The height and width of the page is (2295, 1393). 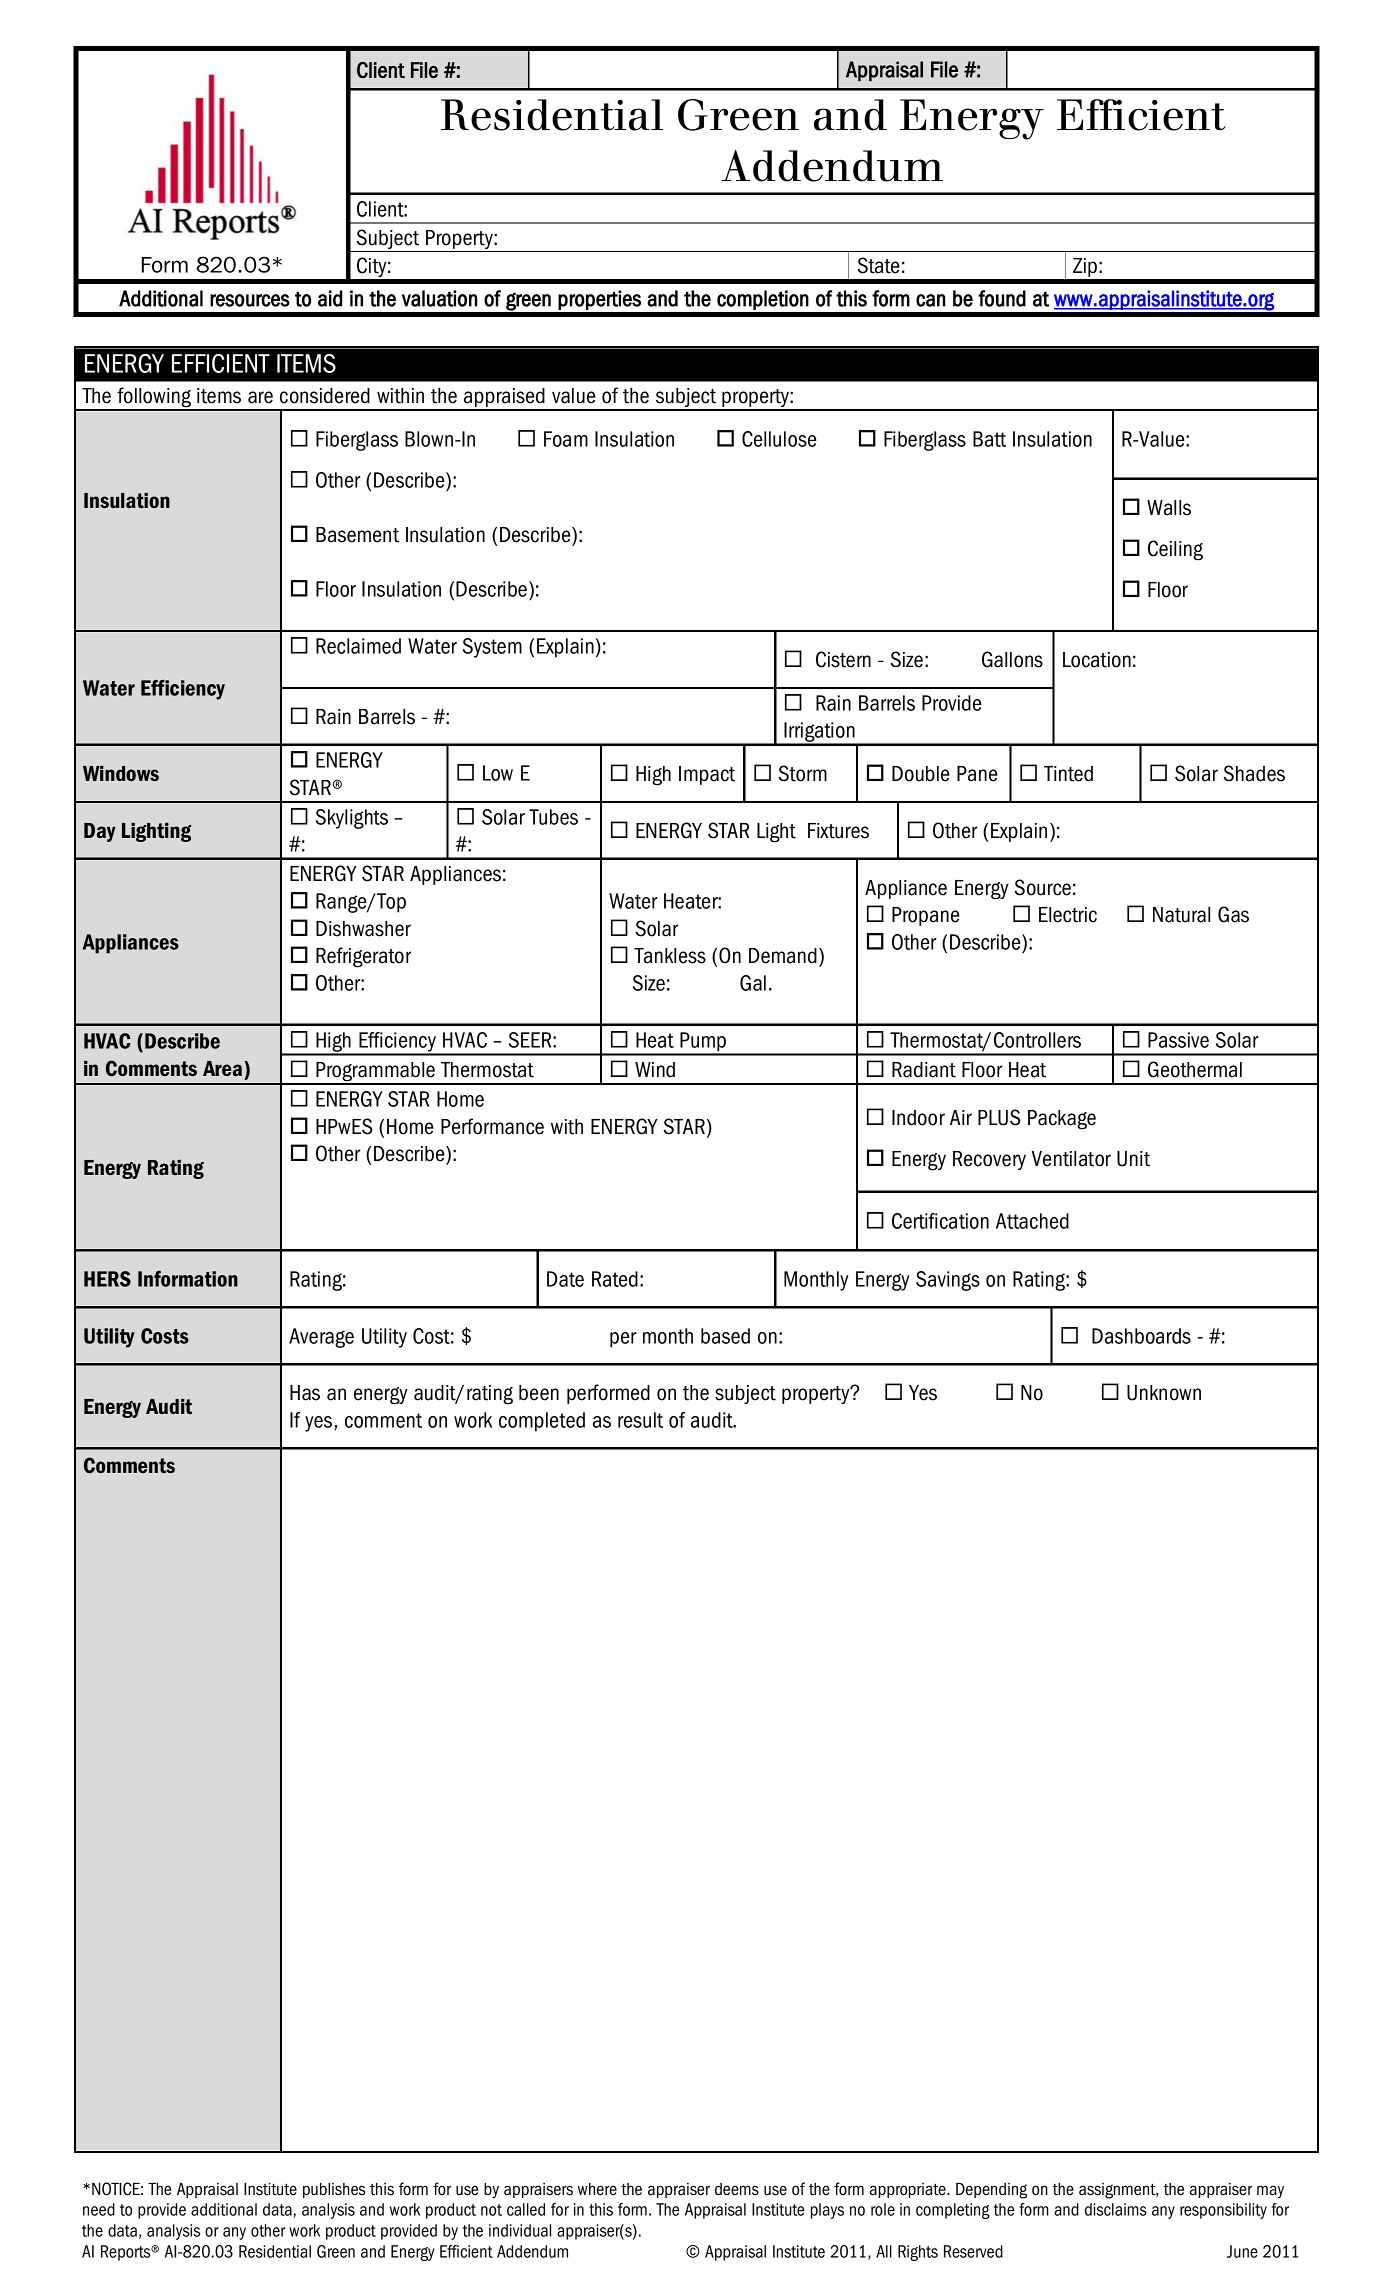 What do you see at coordinates (615, 1279) in the page?
I see `Rated` at bounding box center [615, 1279].
